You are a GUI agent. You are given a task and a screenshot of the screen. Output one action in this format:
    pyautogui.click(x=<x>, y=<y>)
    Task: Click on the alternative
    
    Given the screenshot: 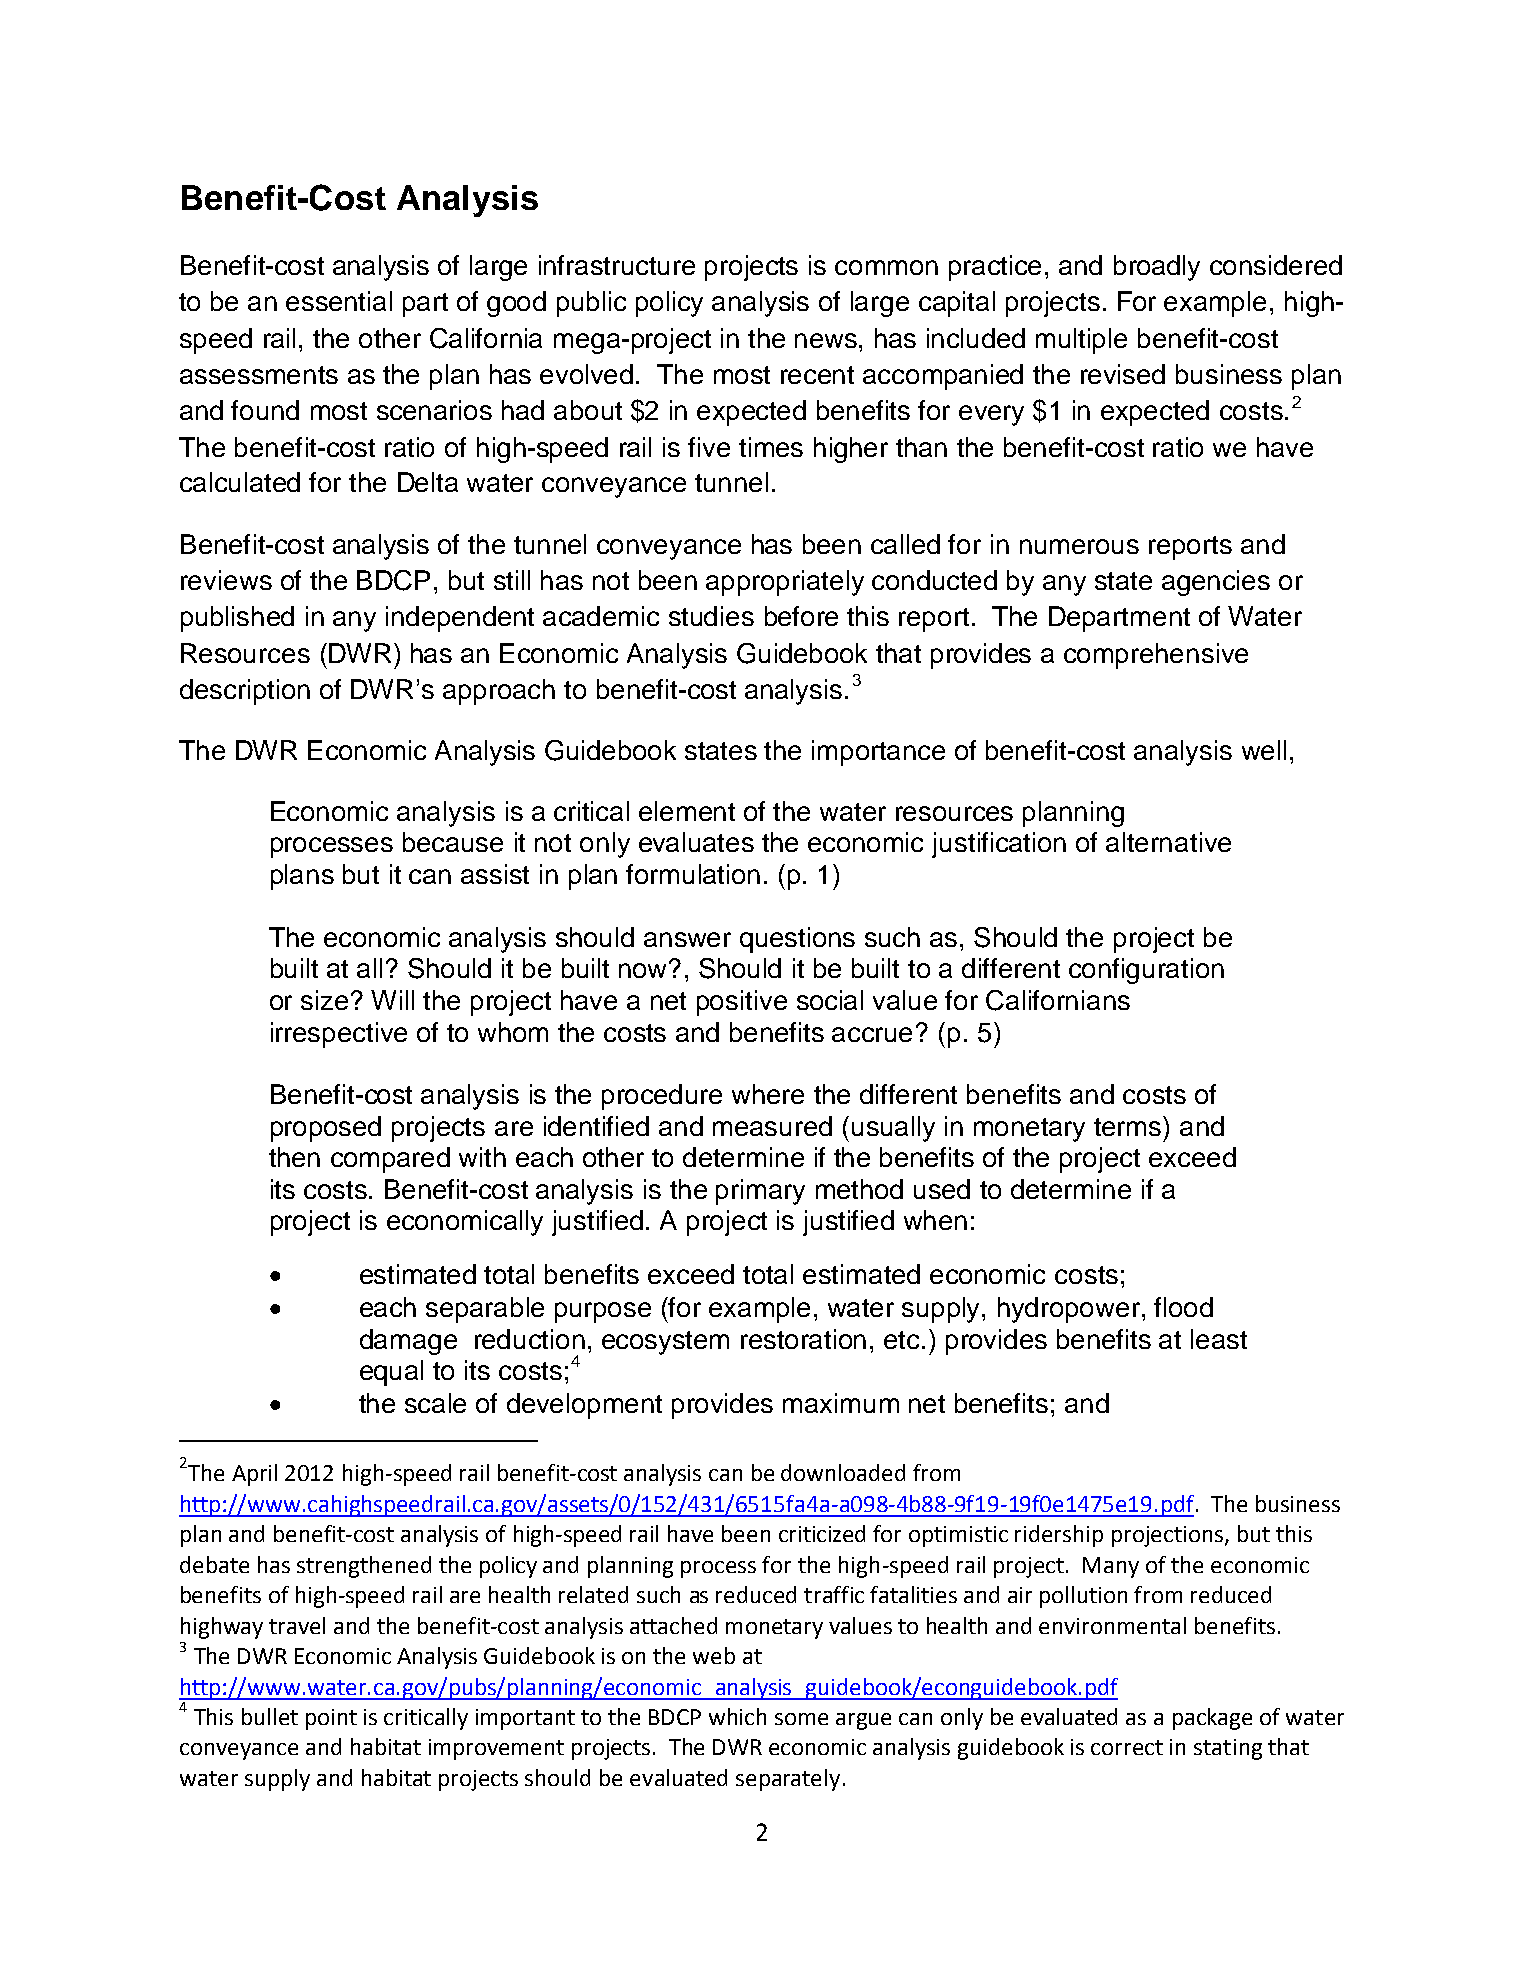 What is the action you would take?
    pyautogui.click(x=1168, y=842)
